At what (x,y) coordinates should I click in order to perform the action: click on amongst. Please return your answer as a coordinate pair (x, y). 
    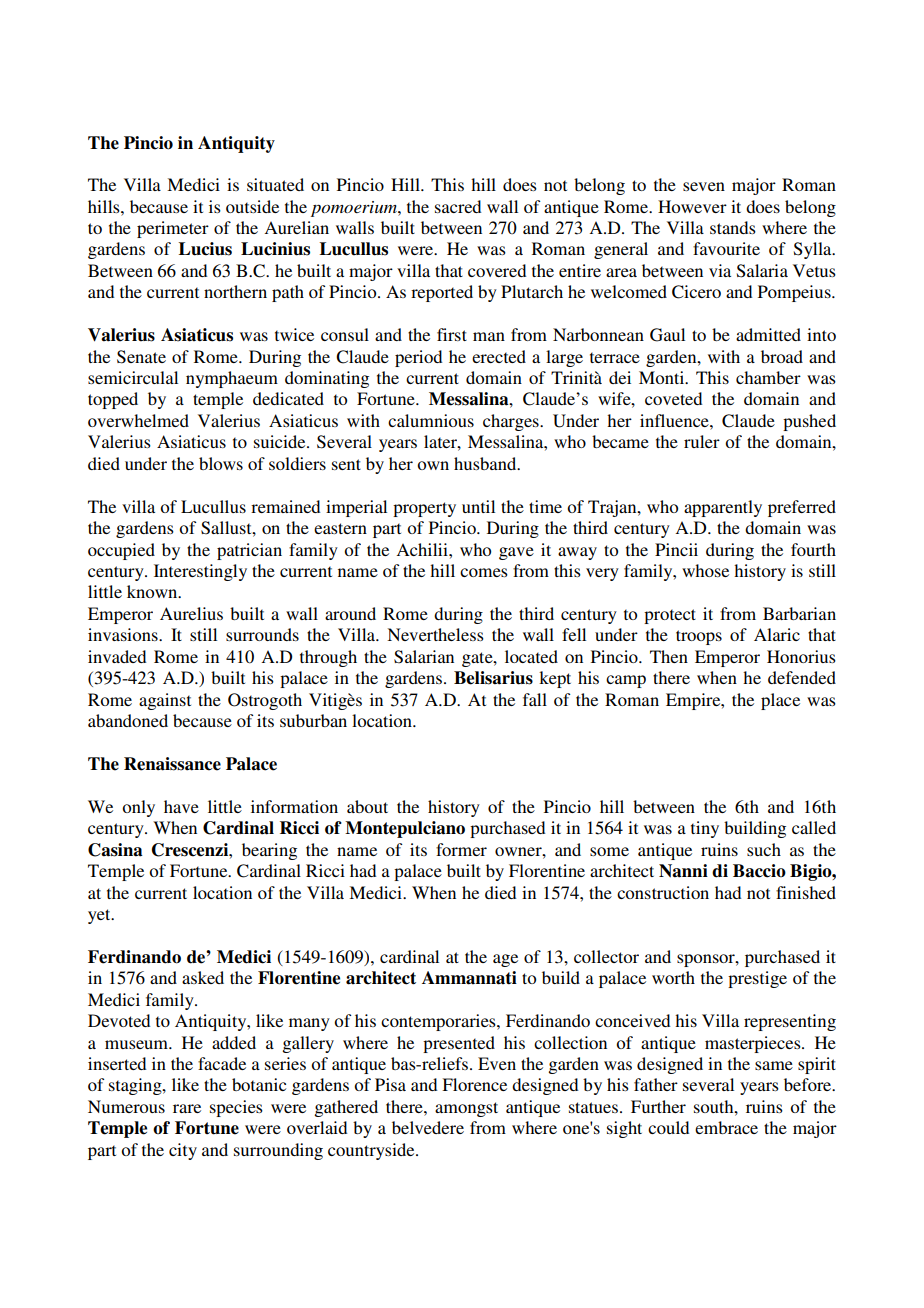
    Looking at the image, I should click on (466, 1109).
